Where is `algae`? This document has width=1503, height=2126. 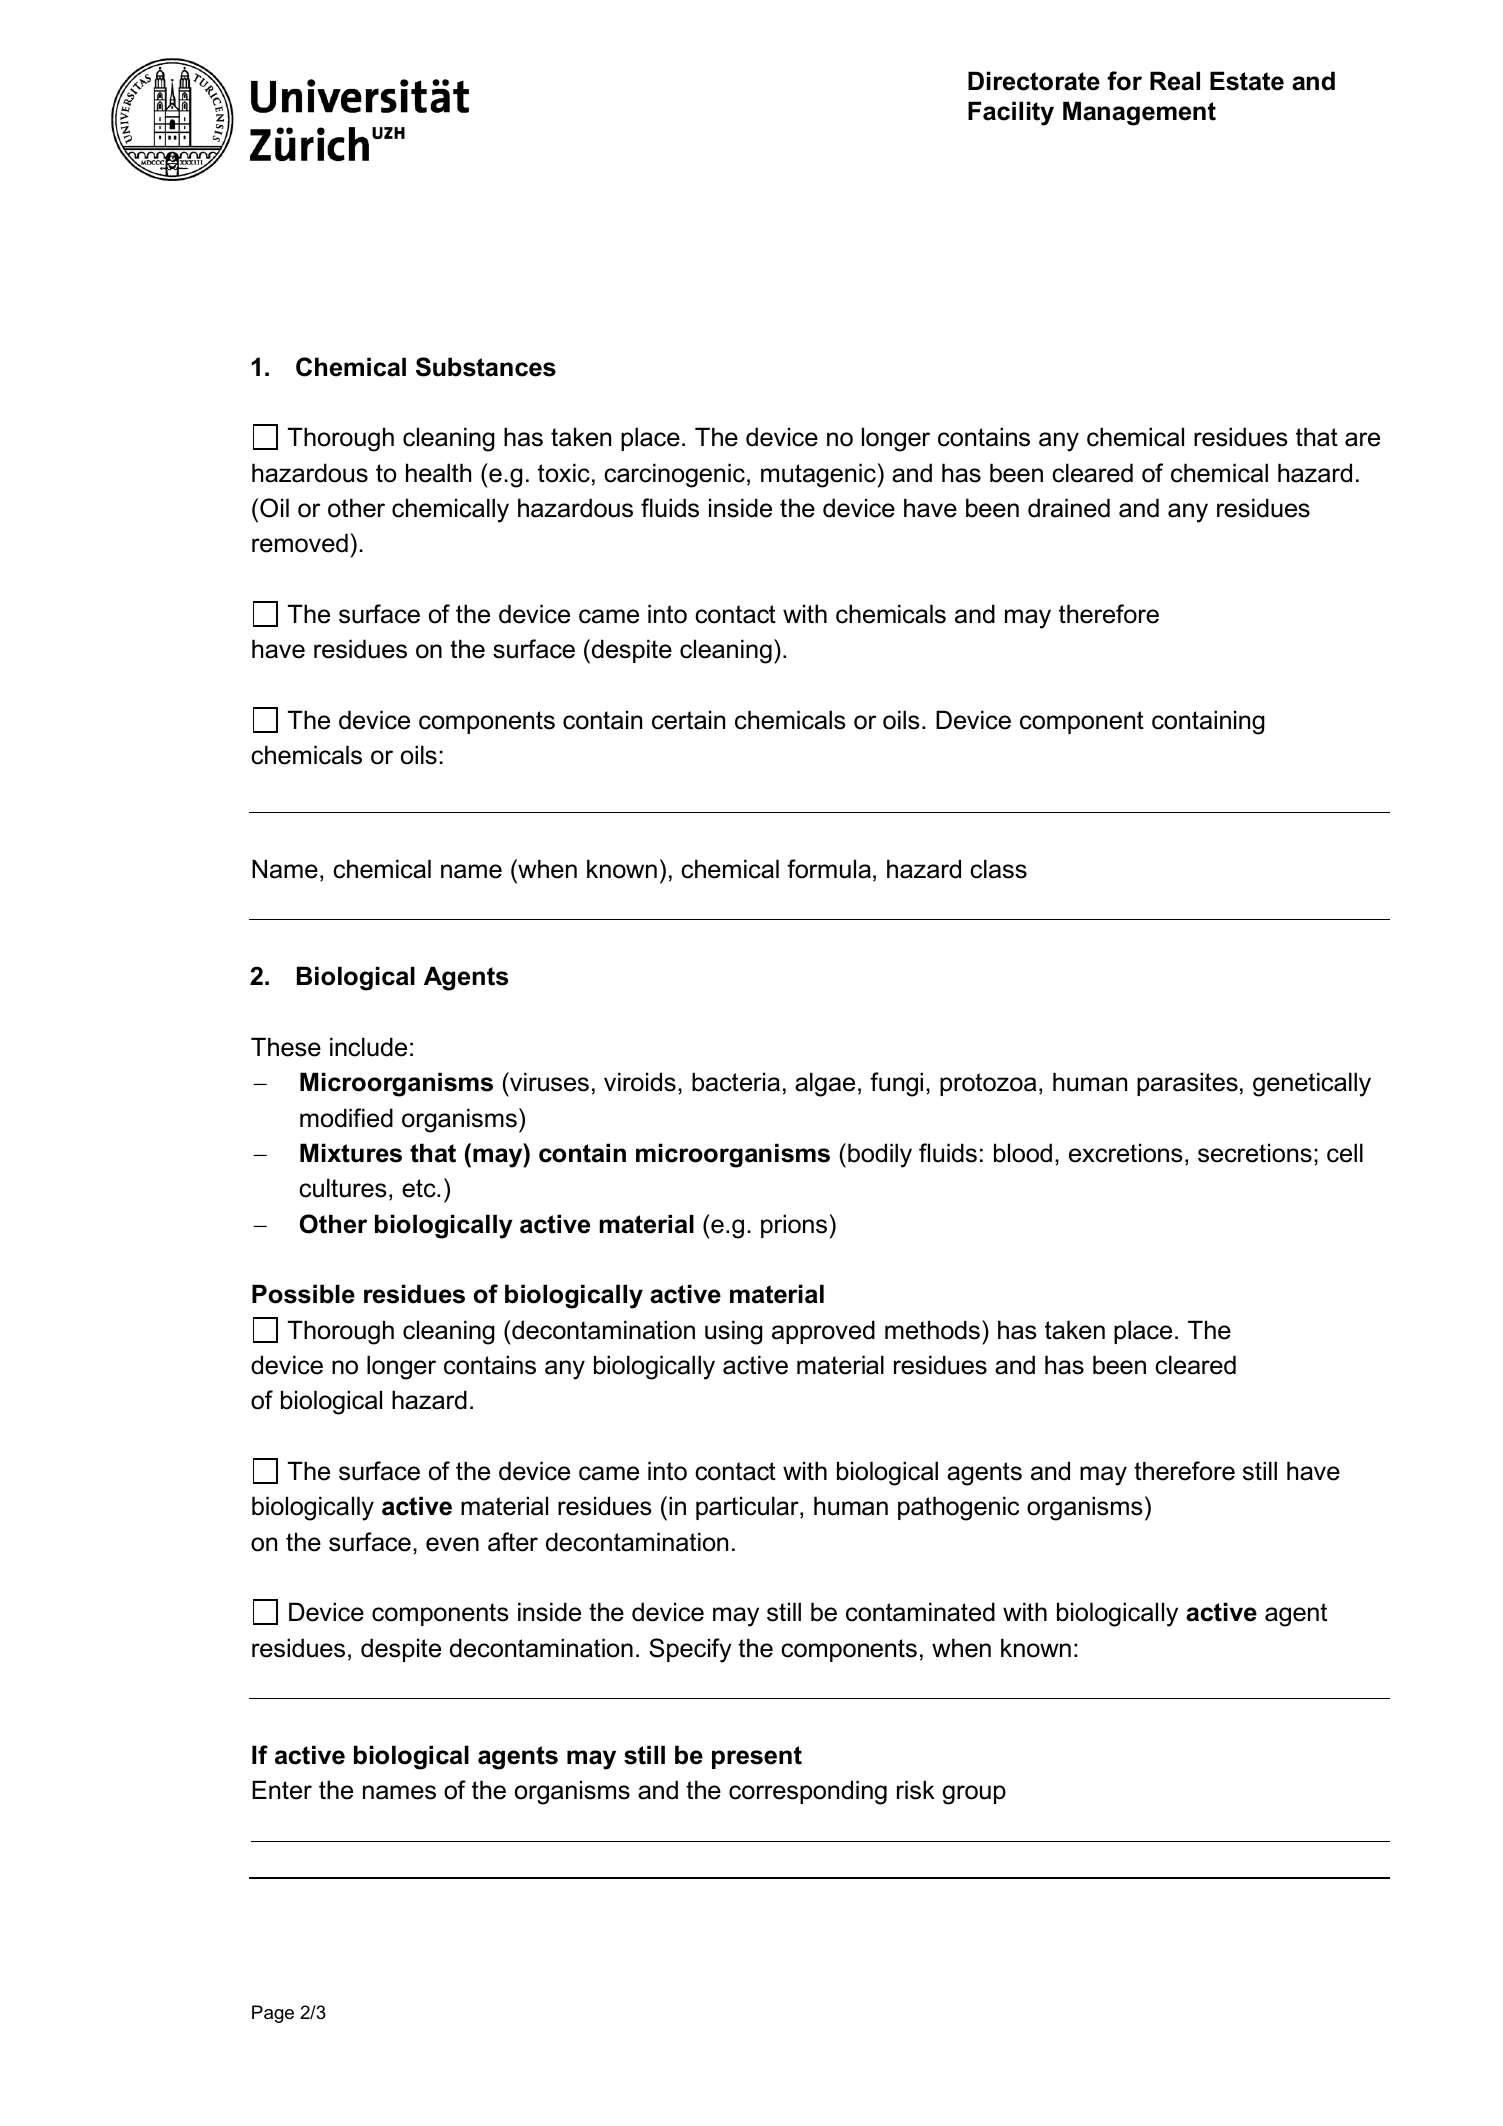 algae is located at coordinates (825, 1084).
